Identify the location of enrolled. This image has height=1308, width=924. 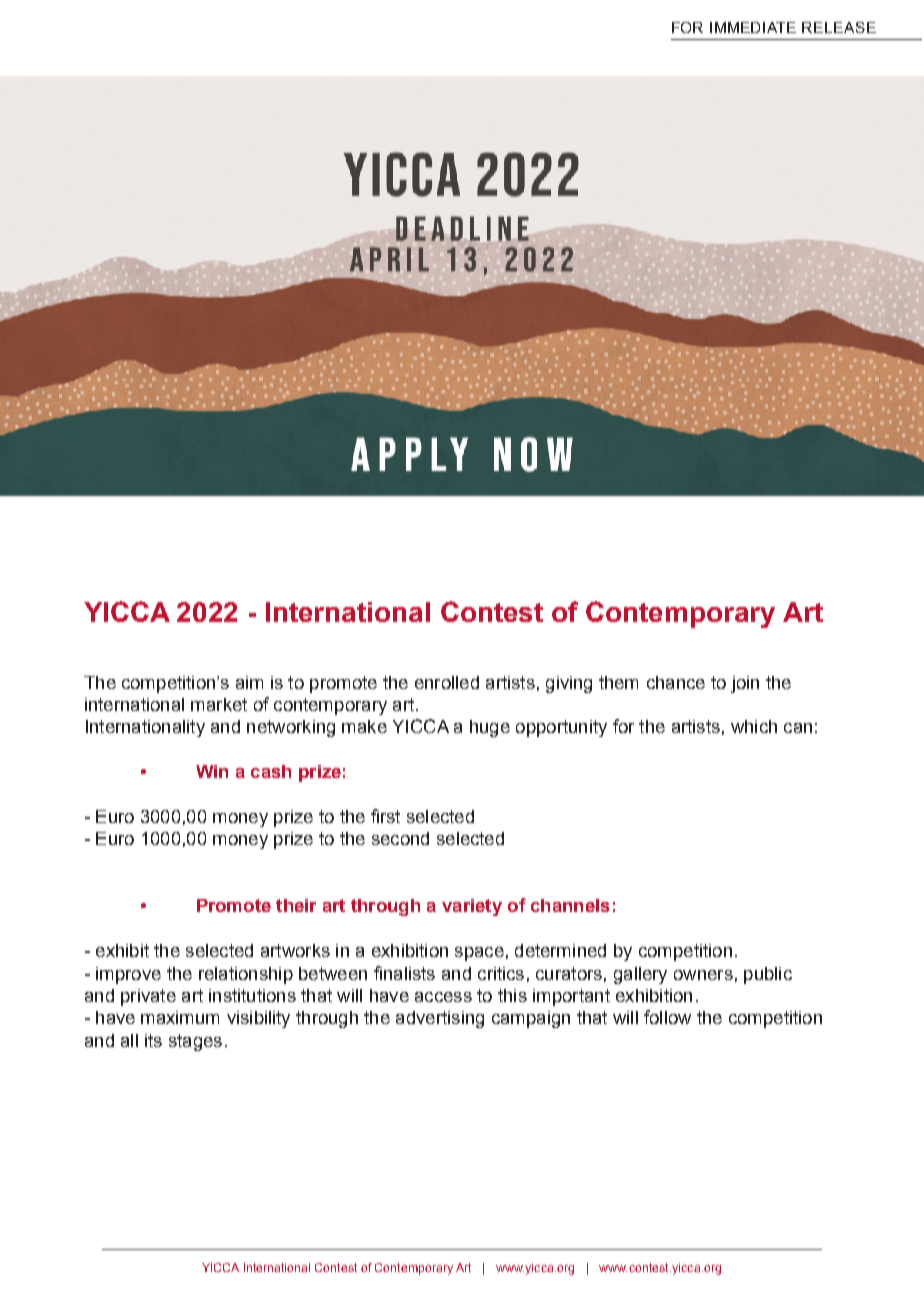
(447, 682).
